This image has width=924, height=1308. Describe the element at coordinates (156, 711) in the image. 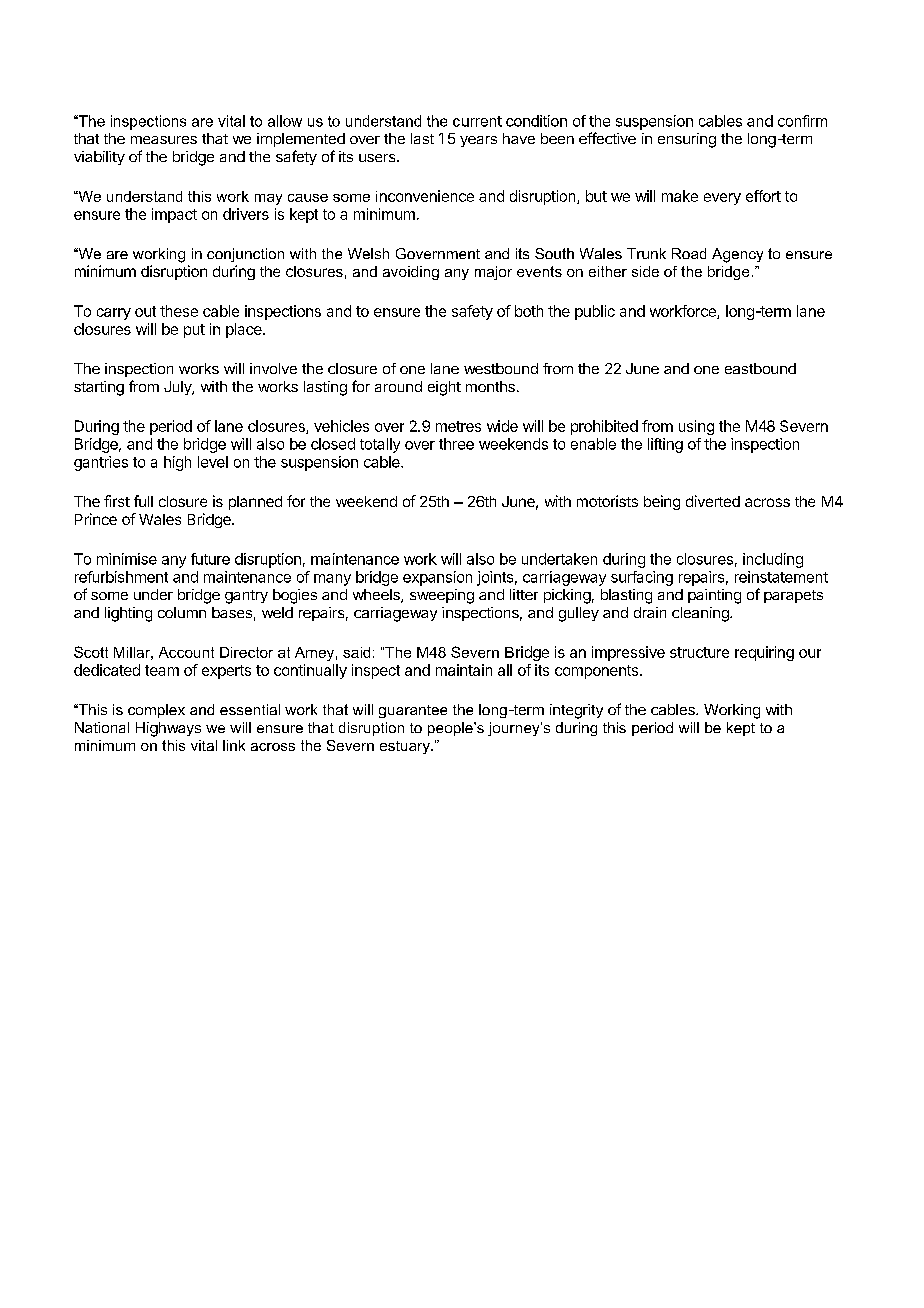

I see `complex` at that location.
